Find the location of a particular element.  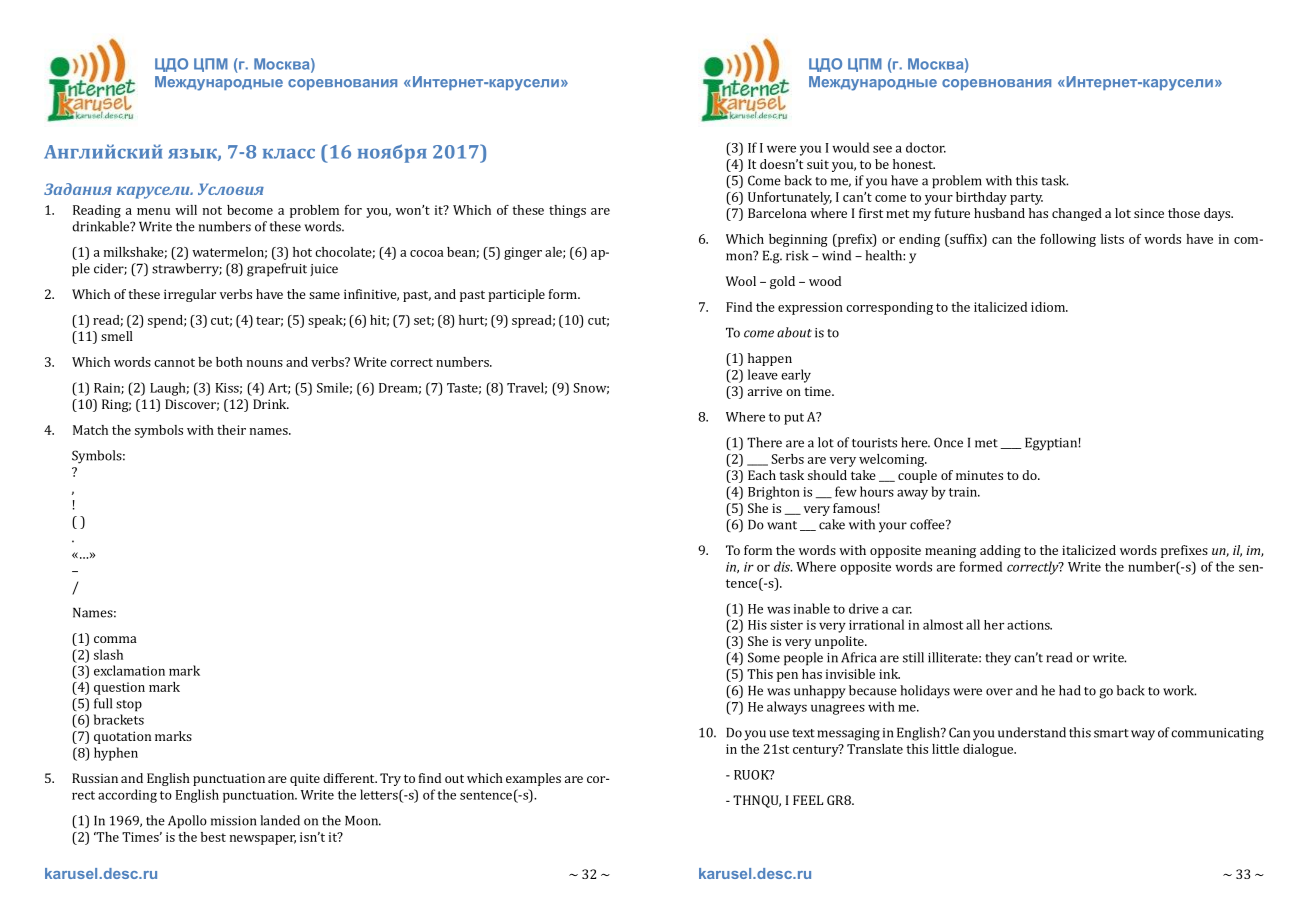

suit is located at coordinates (818, 164).
